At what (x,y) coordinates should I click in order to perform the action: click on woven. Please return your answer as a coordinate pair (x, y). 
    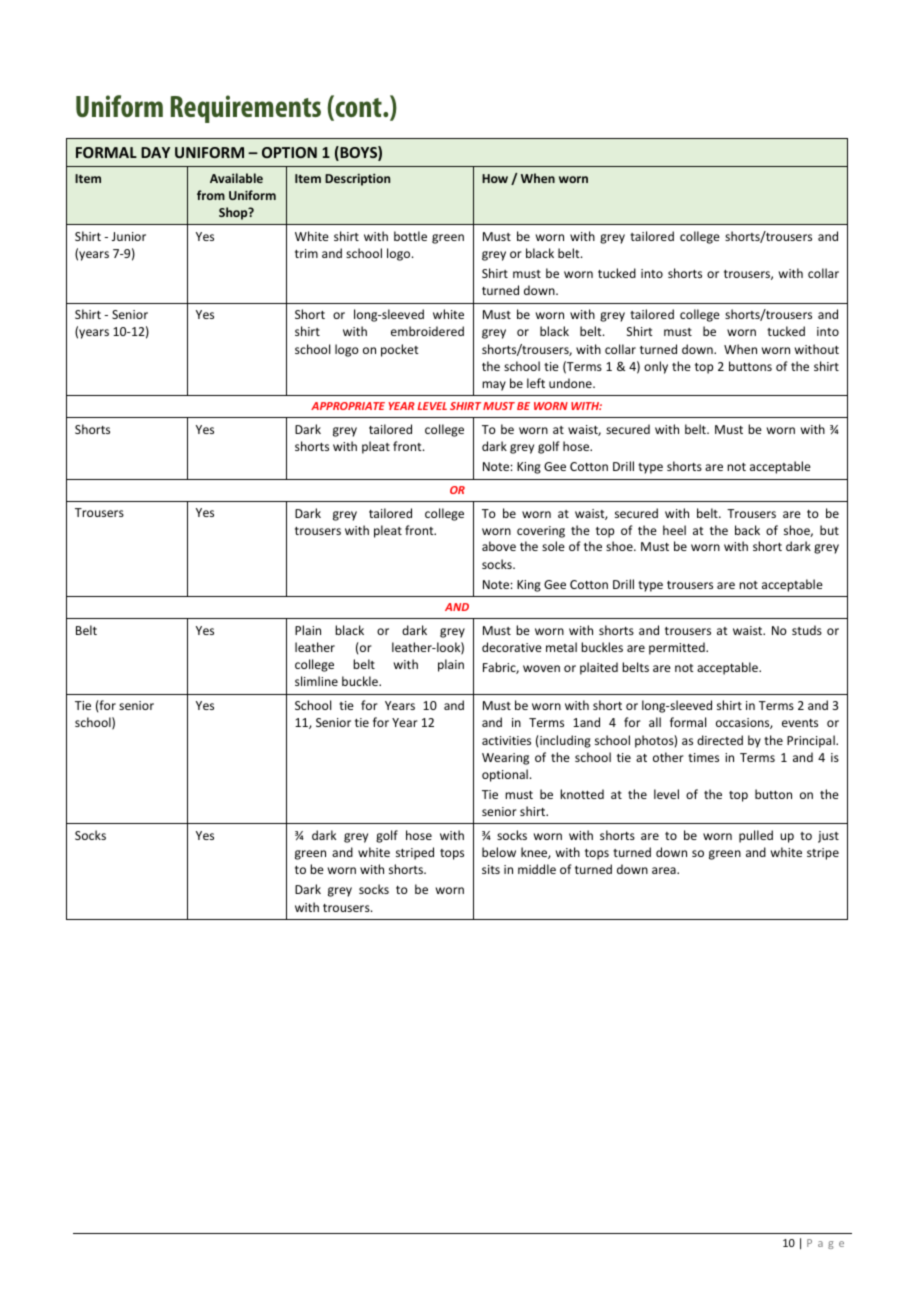
    Looking at the image, I should click on (541, 668).
